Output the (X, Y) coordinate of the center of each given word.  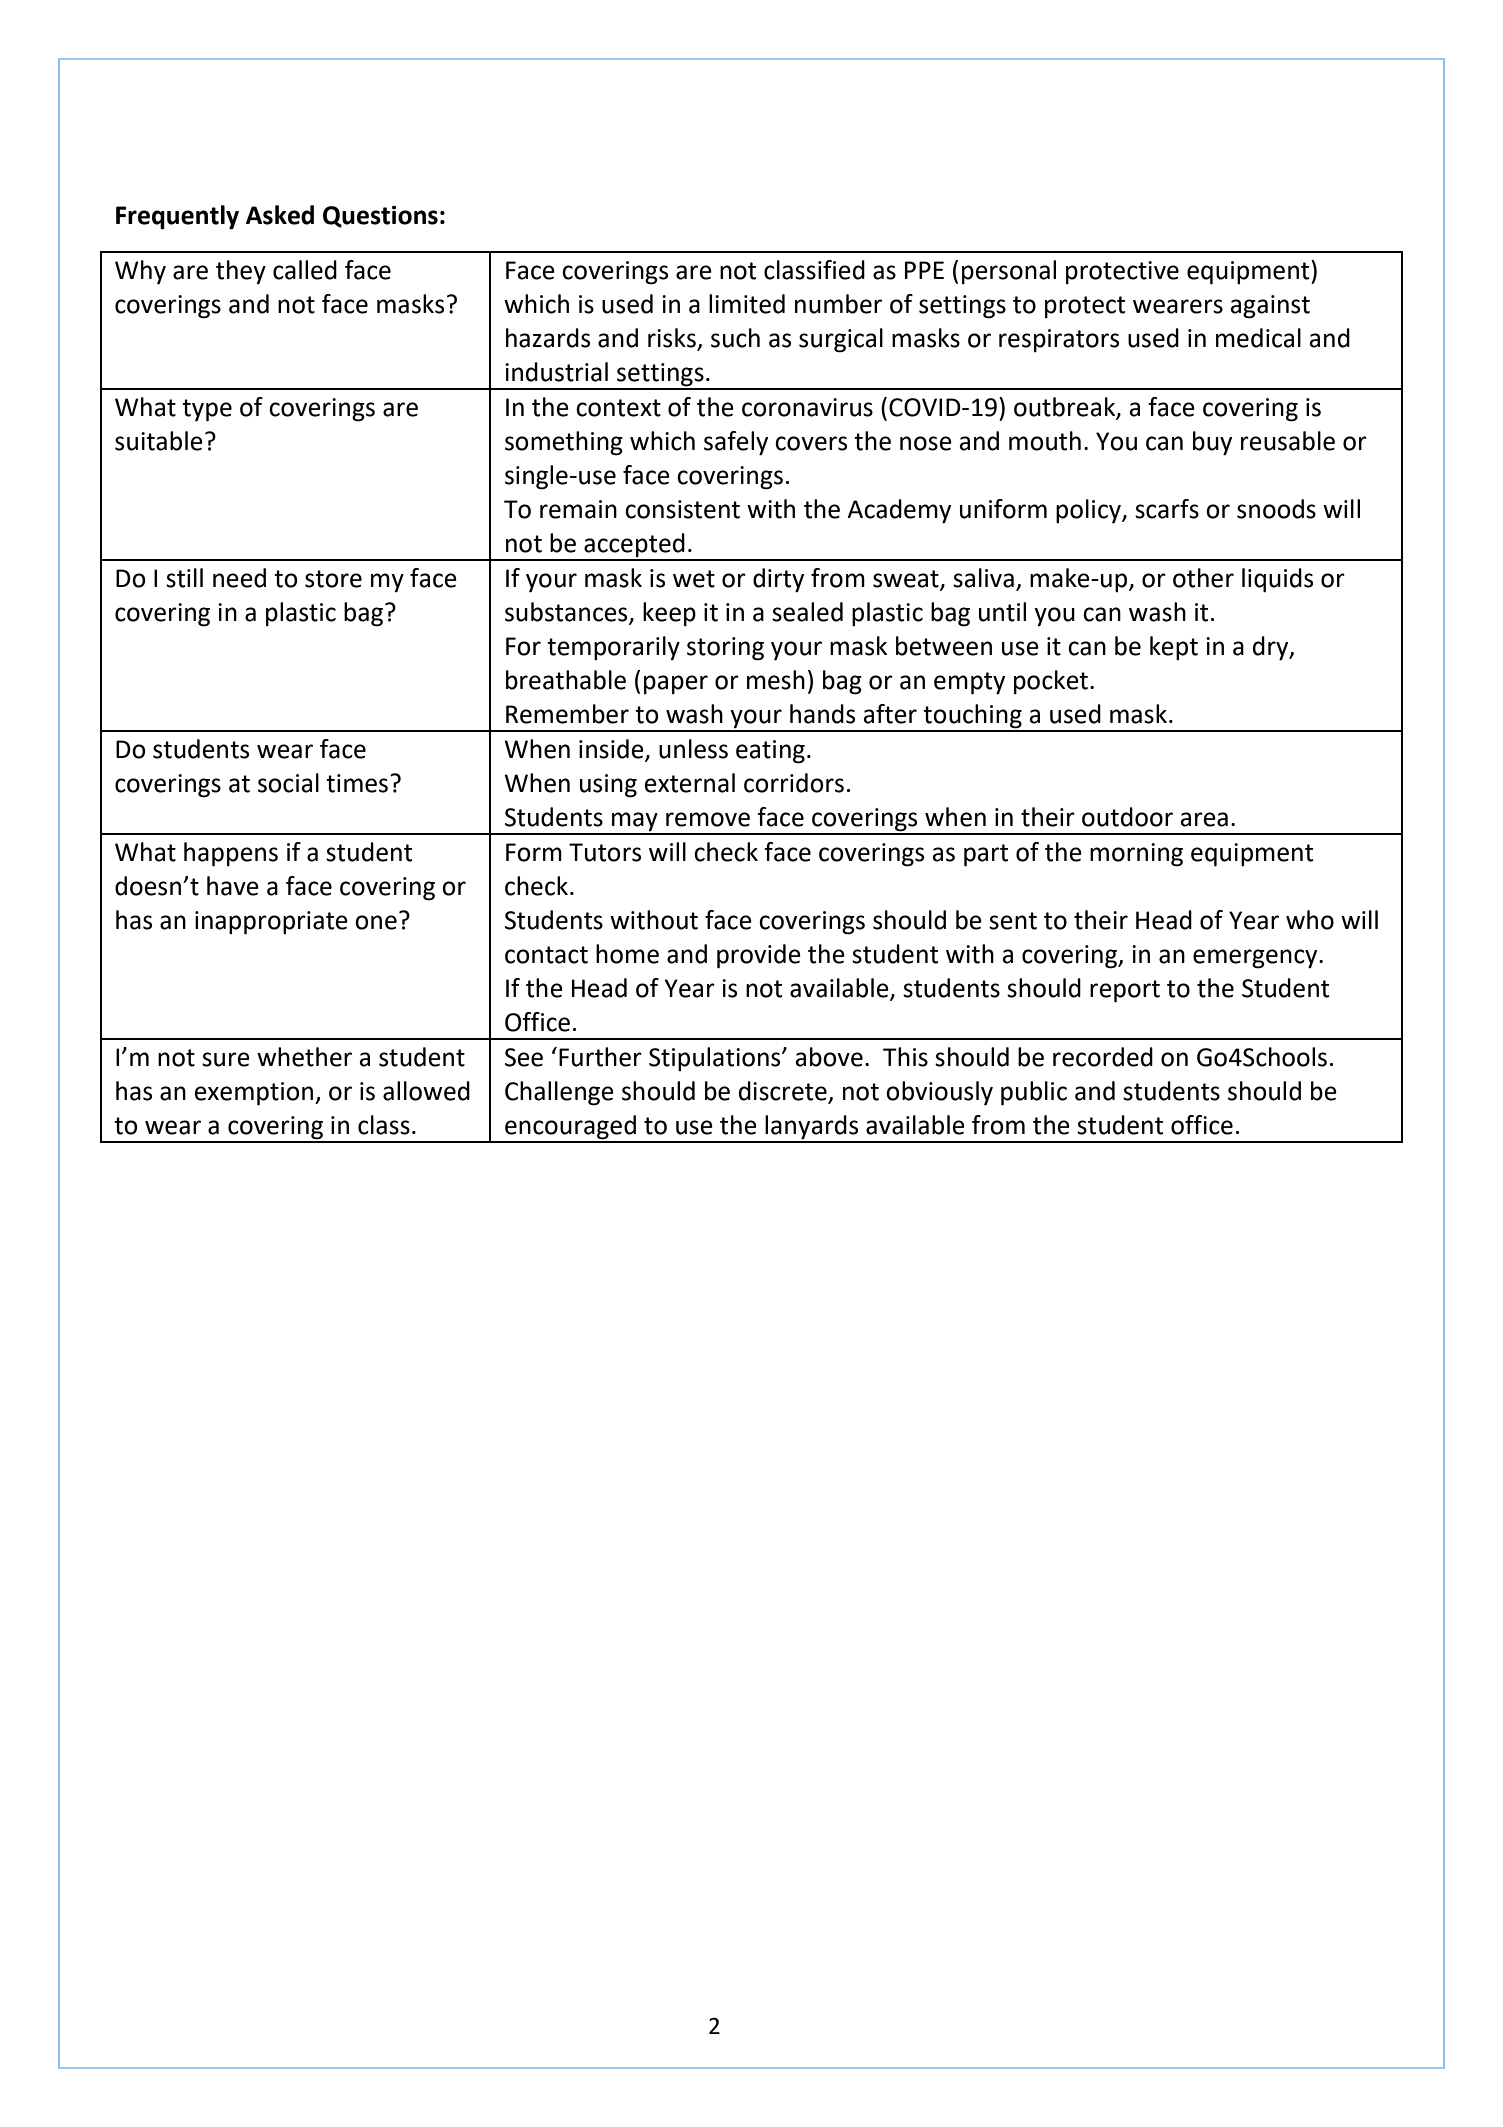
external (690, 783)
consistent (682, 509)
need (239, 578)
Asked (280, 215)
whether (304, 1057)
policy (1089, 511)
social (288, 783)
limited (747, 304)
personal (1009, 272)
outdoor (1127, 817)
